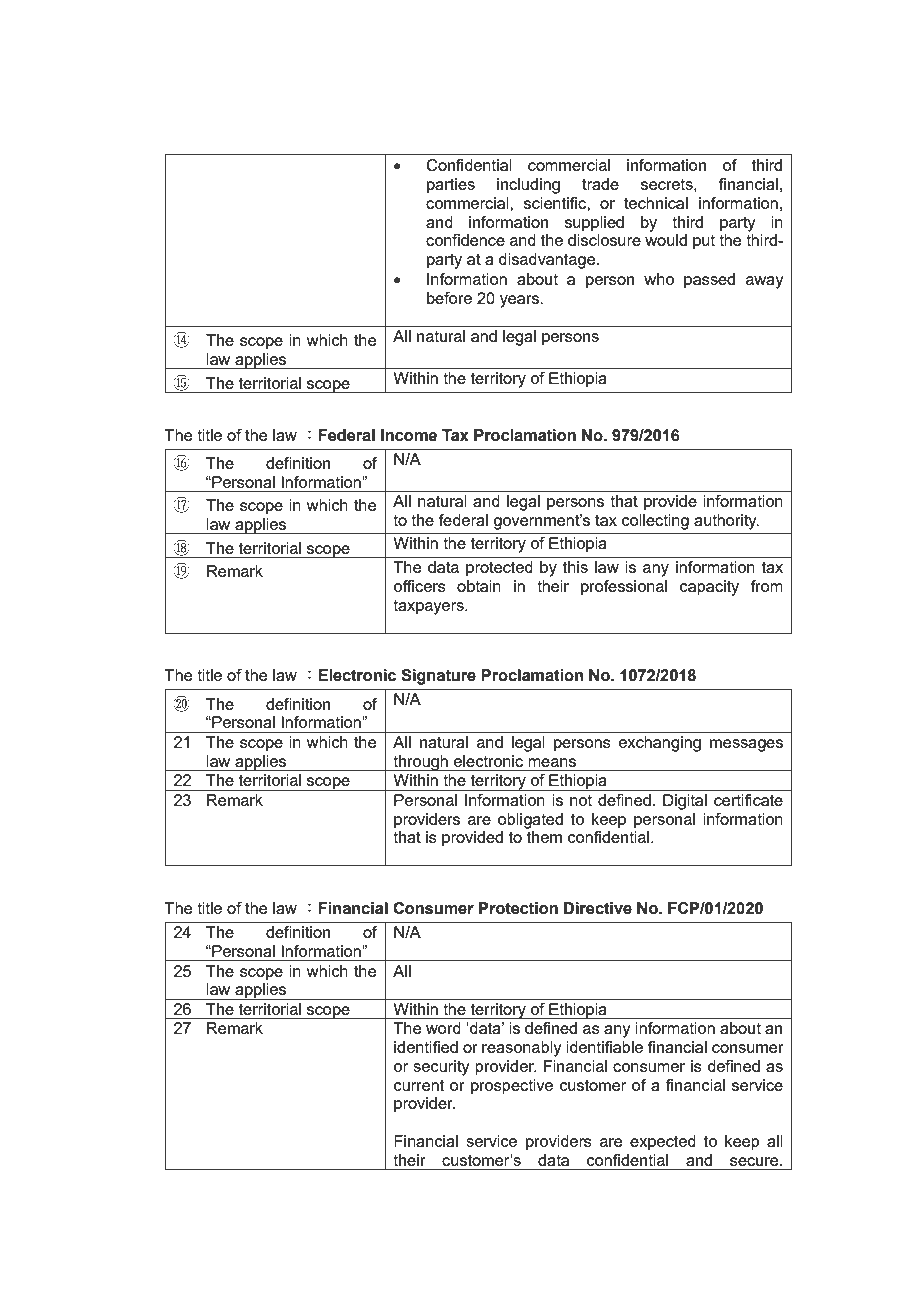  I want to click on put, so click(704, 242).
